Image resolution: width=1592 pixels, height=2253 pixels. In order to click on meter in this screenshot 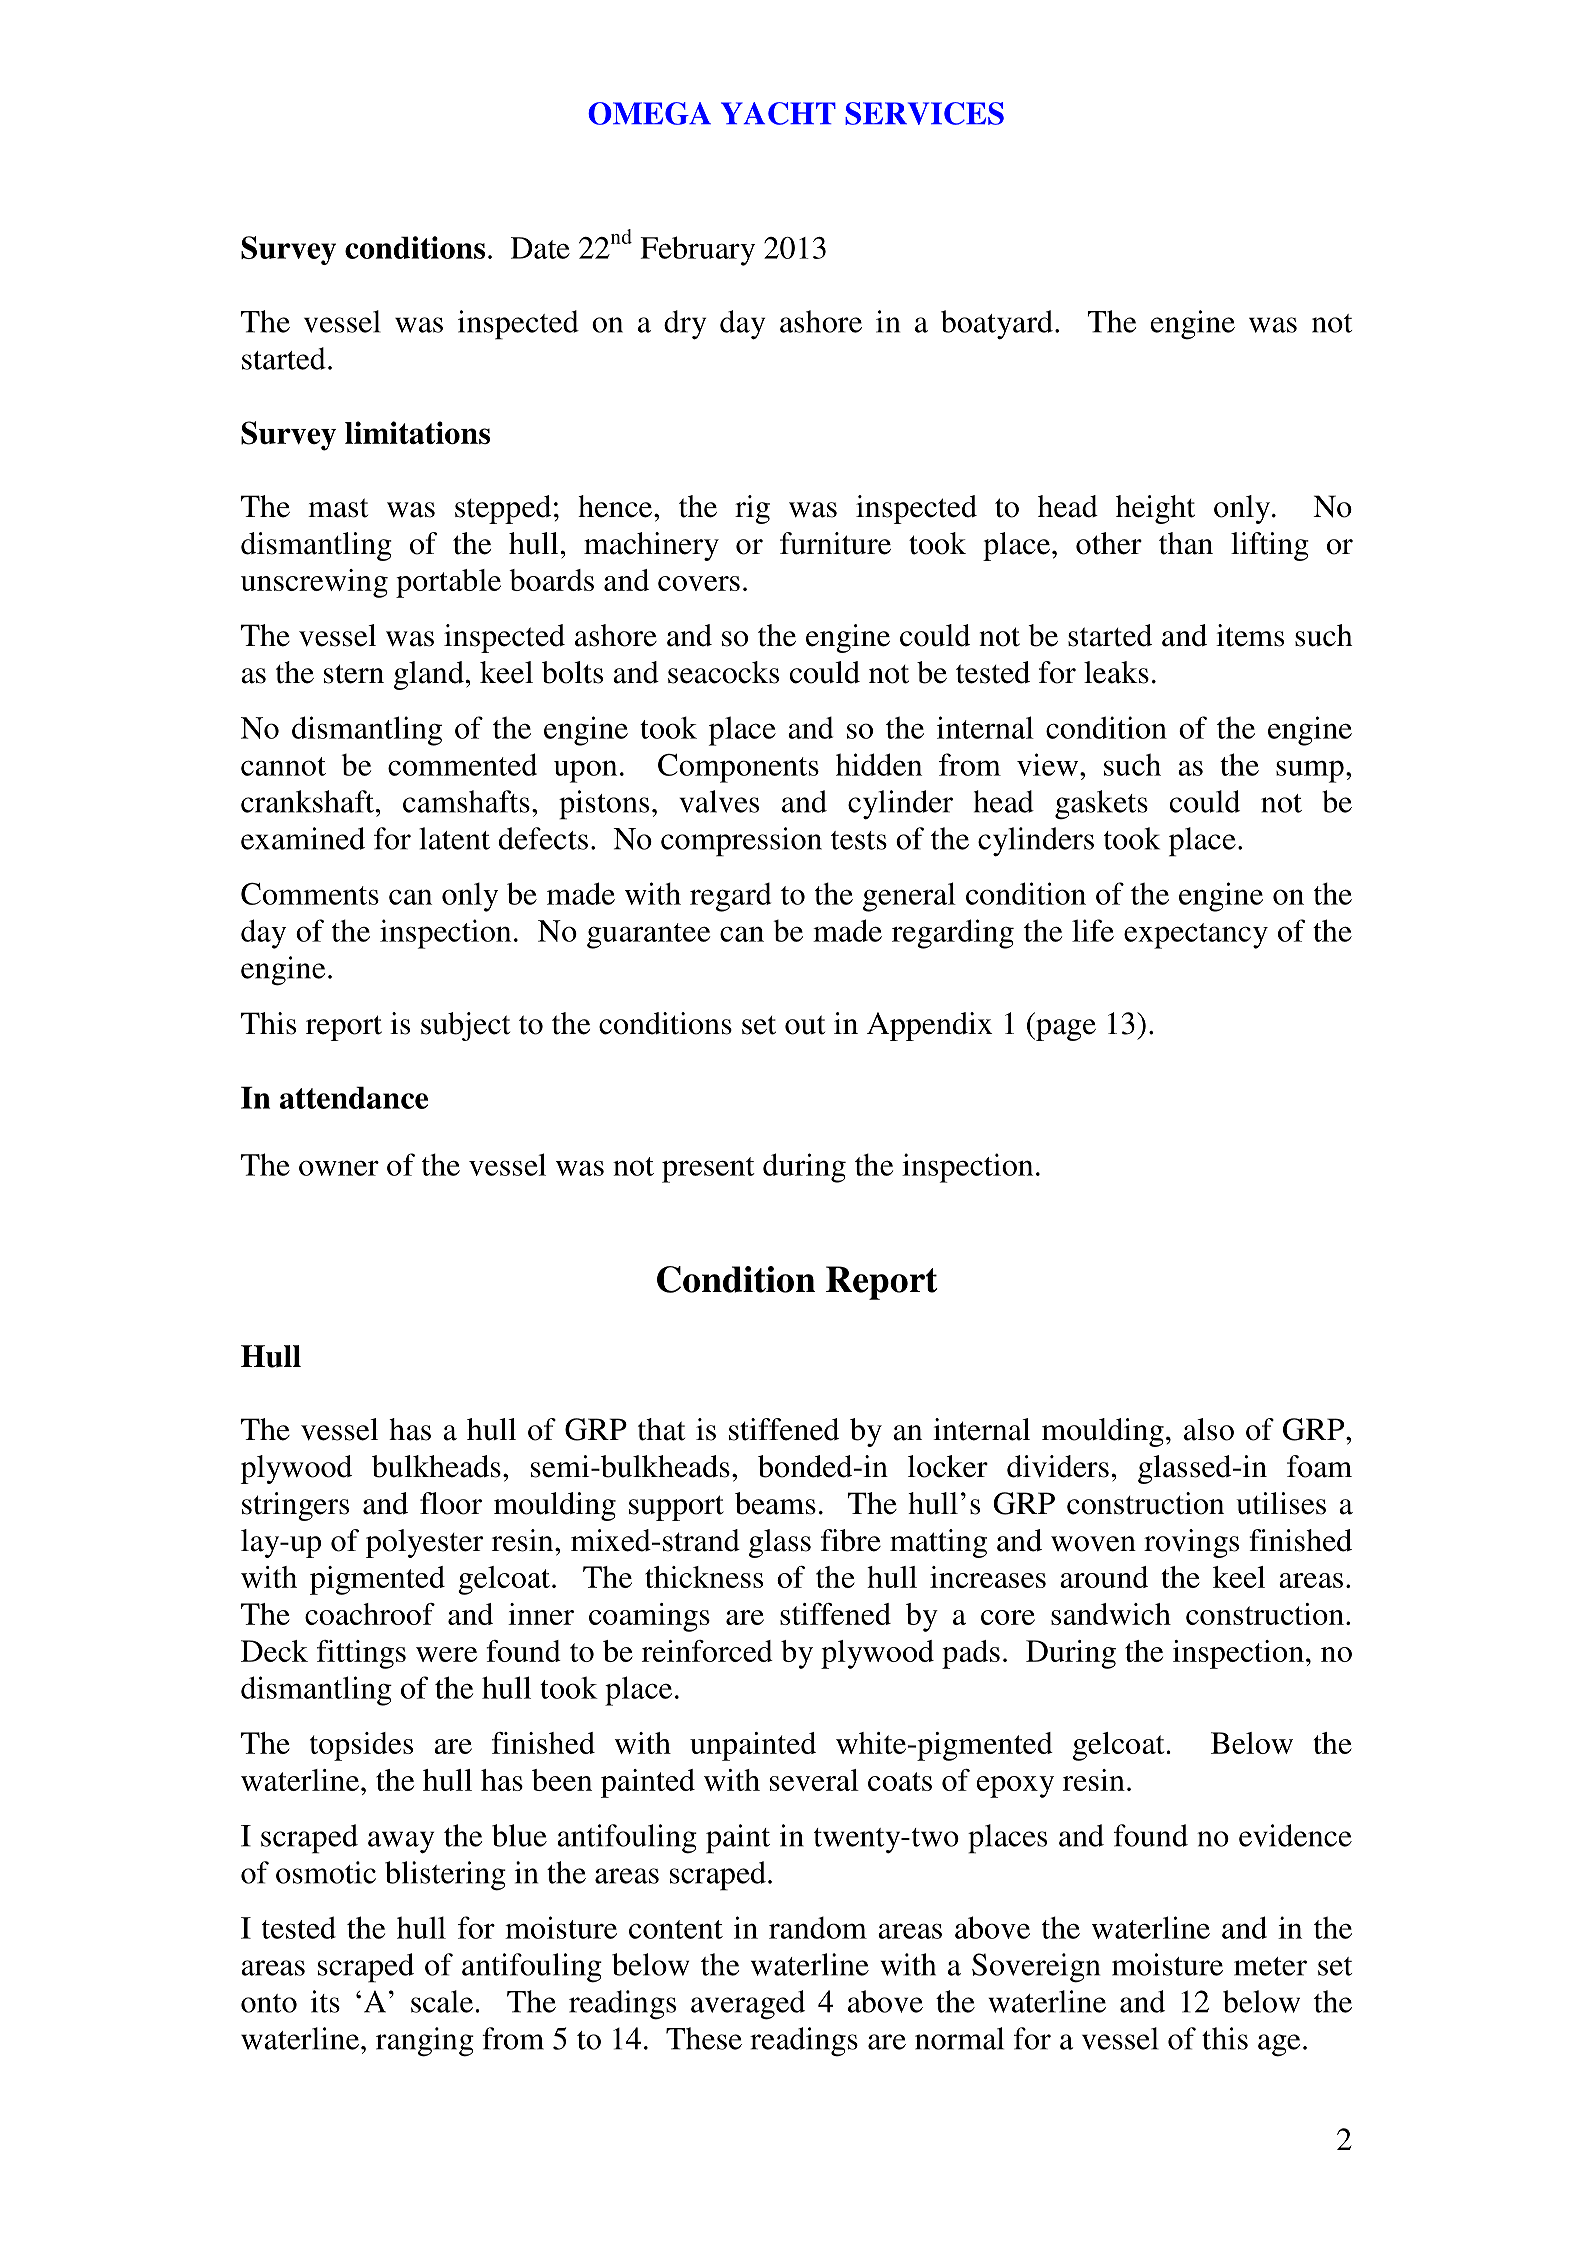, I will do `click(1270, 1966)`.
